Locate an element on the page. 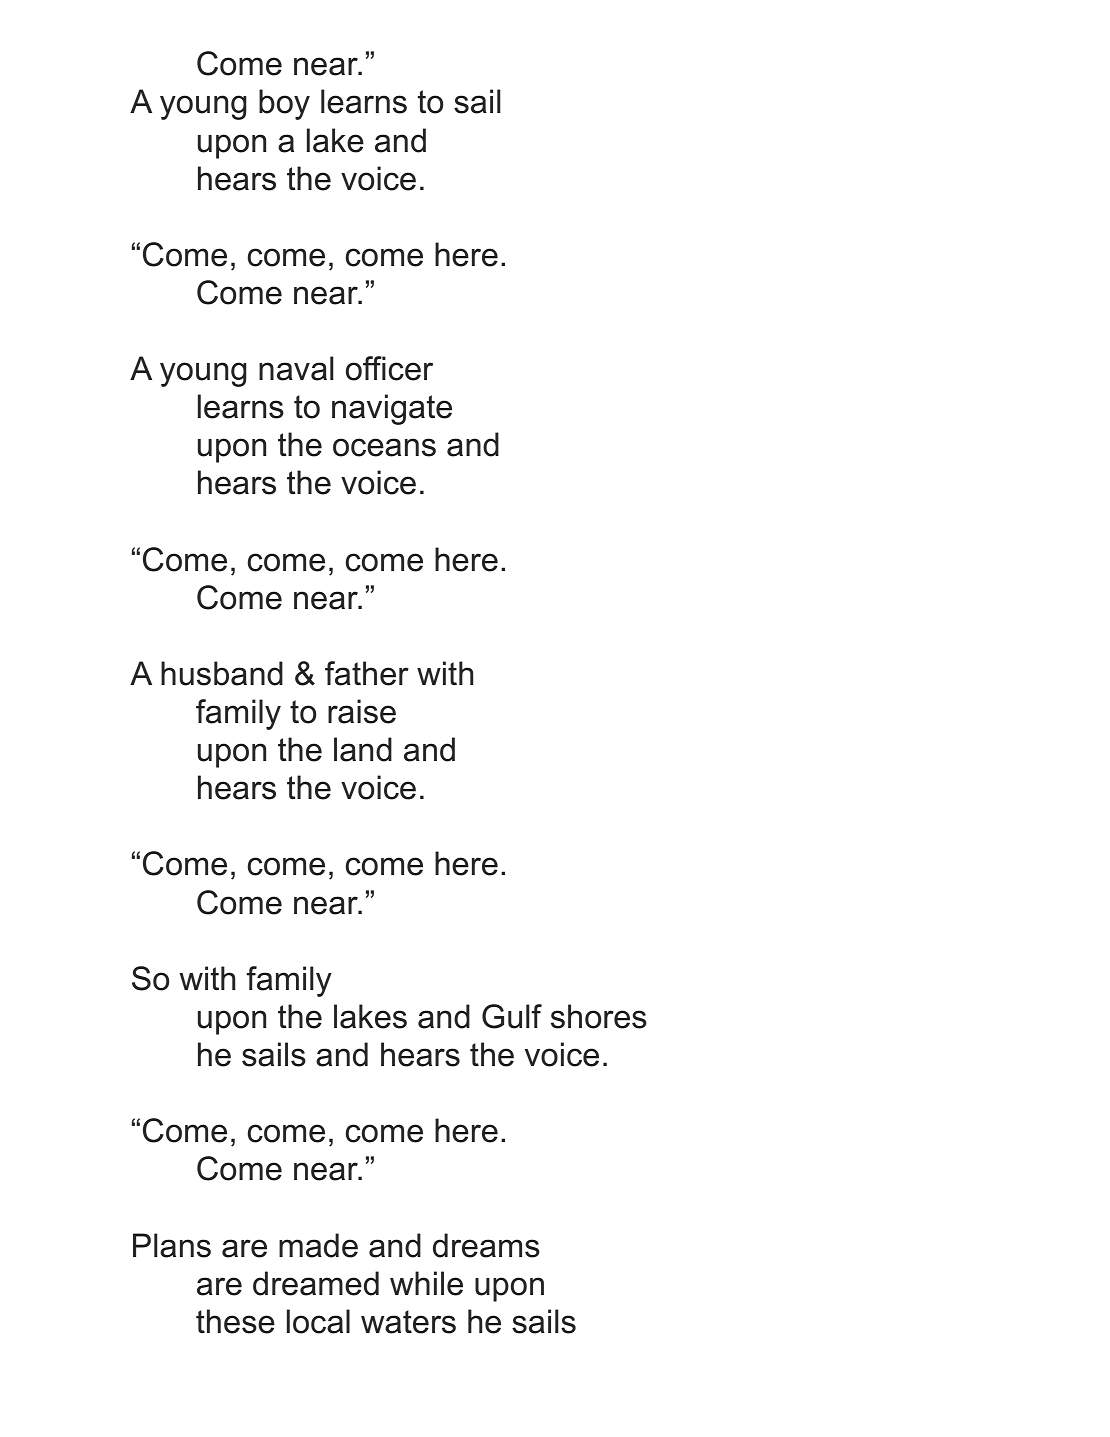 The height and width of the image is (1437, 1110). boy is located at coordinates (284, 104).
